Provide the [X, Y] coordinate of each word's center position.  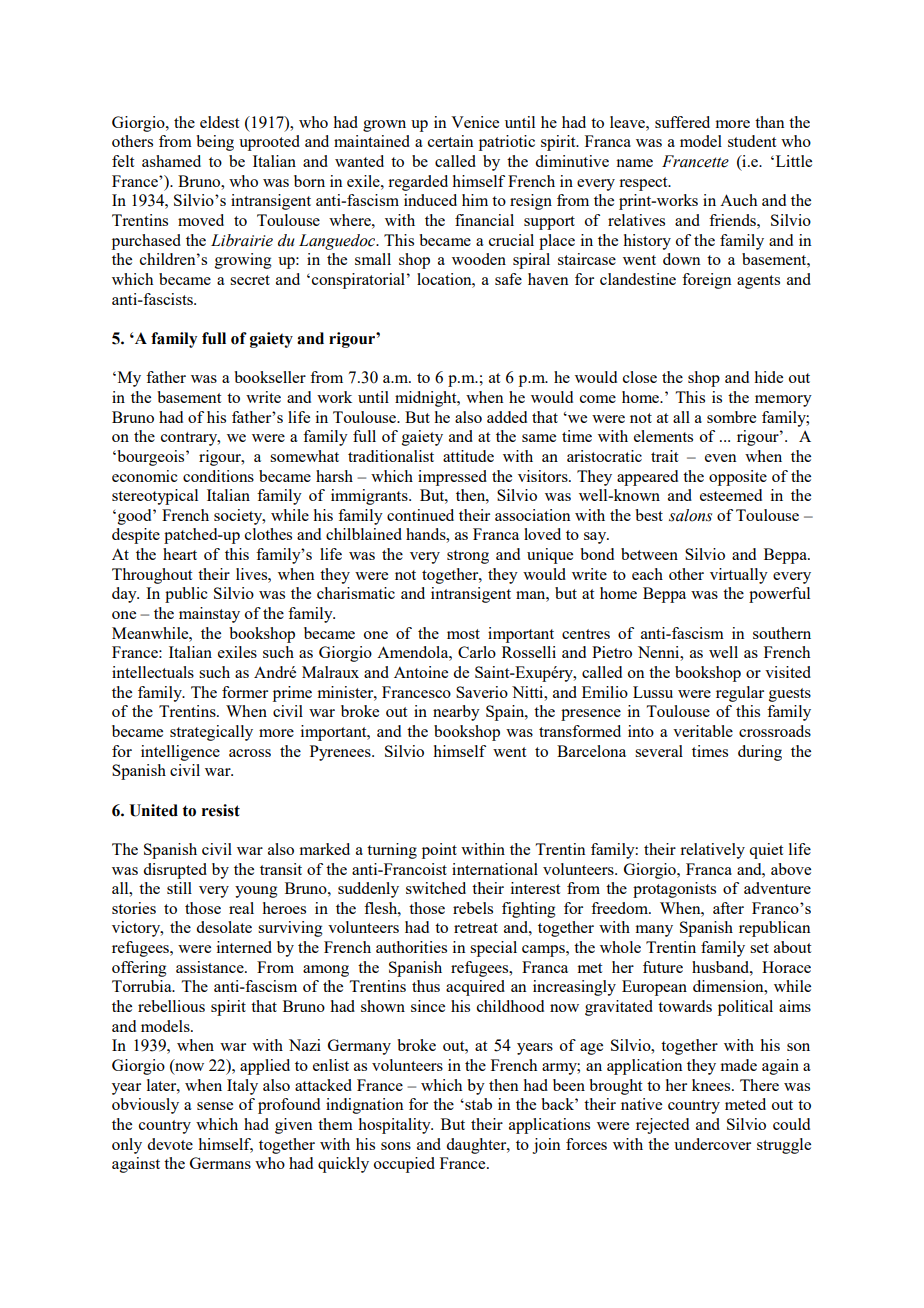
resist [221, 810]
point [439, 851]
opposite [738, 478]
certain [451, 141]
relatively [712, 851]
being [215, 143]
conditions [218, 476]
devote [170, 1144]
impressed [452, 478]
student [752, 141]
